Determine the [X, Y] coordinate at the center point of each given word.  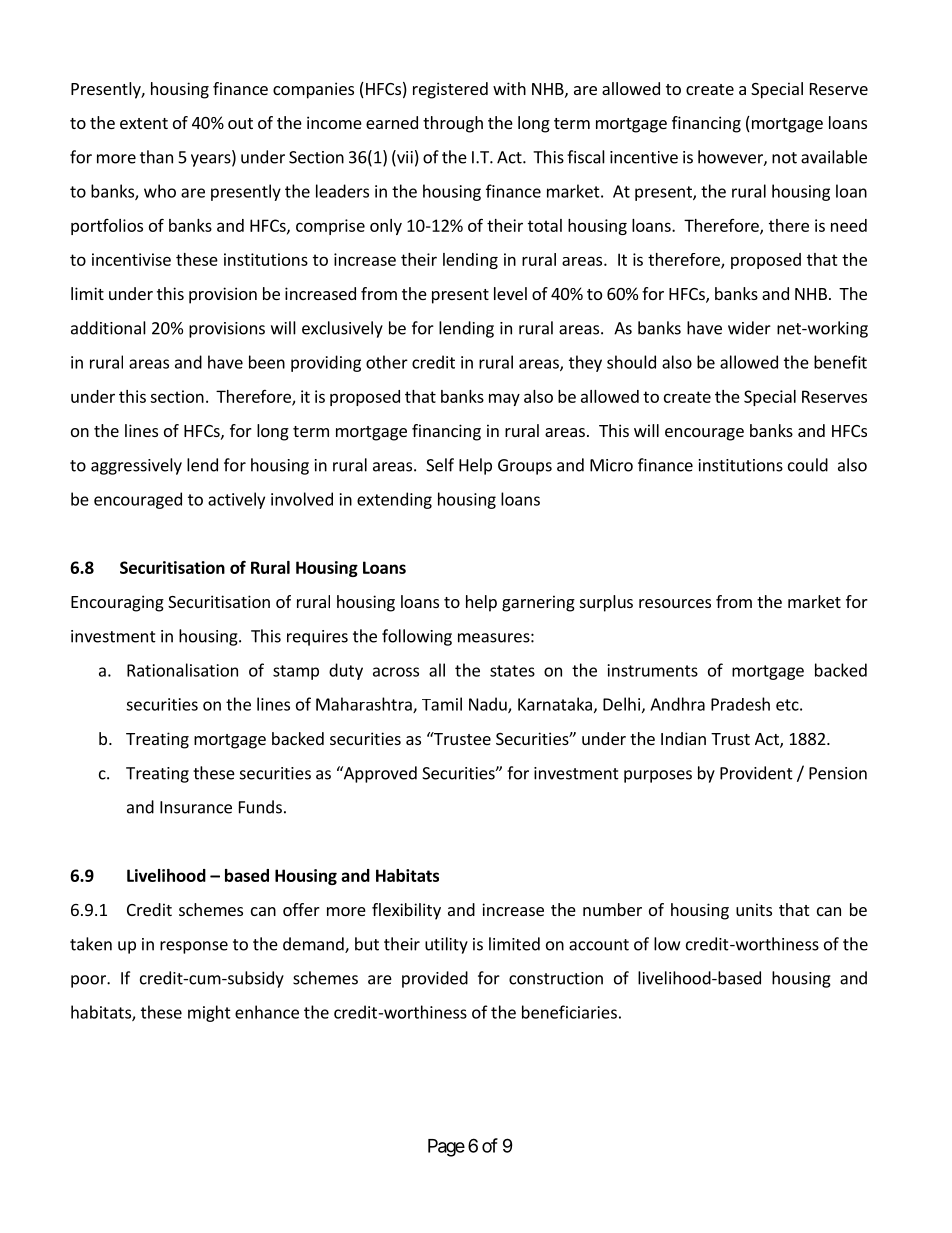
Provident [756, 773]
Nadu [489, 705]
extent [144, 123]
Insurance [196, 807]
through [453, 124]
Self [440, 465]
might [209, 1013]
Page [446, 1148]
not [784, 158]
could [808, 465]
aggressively [136, 466]
